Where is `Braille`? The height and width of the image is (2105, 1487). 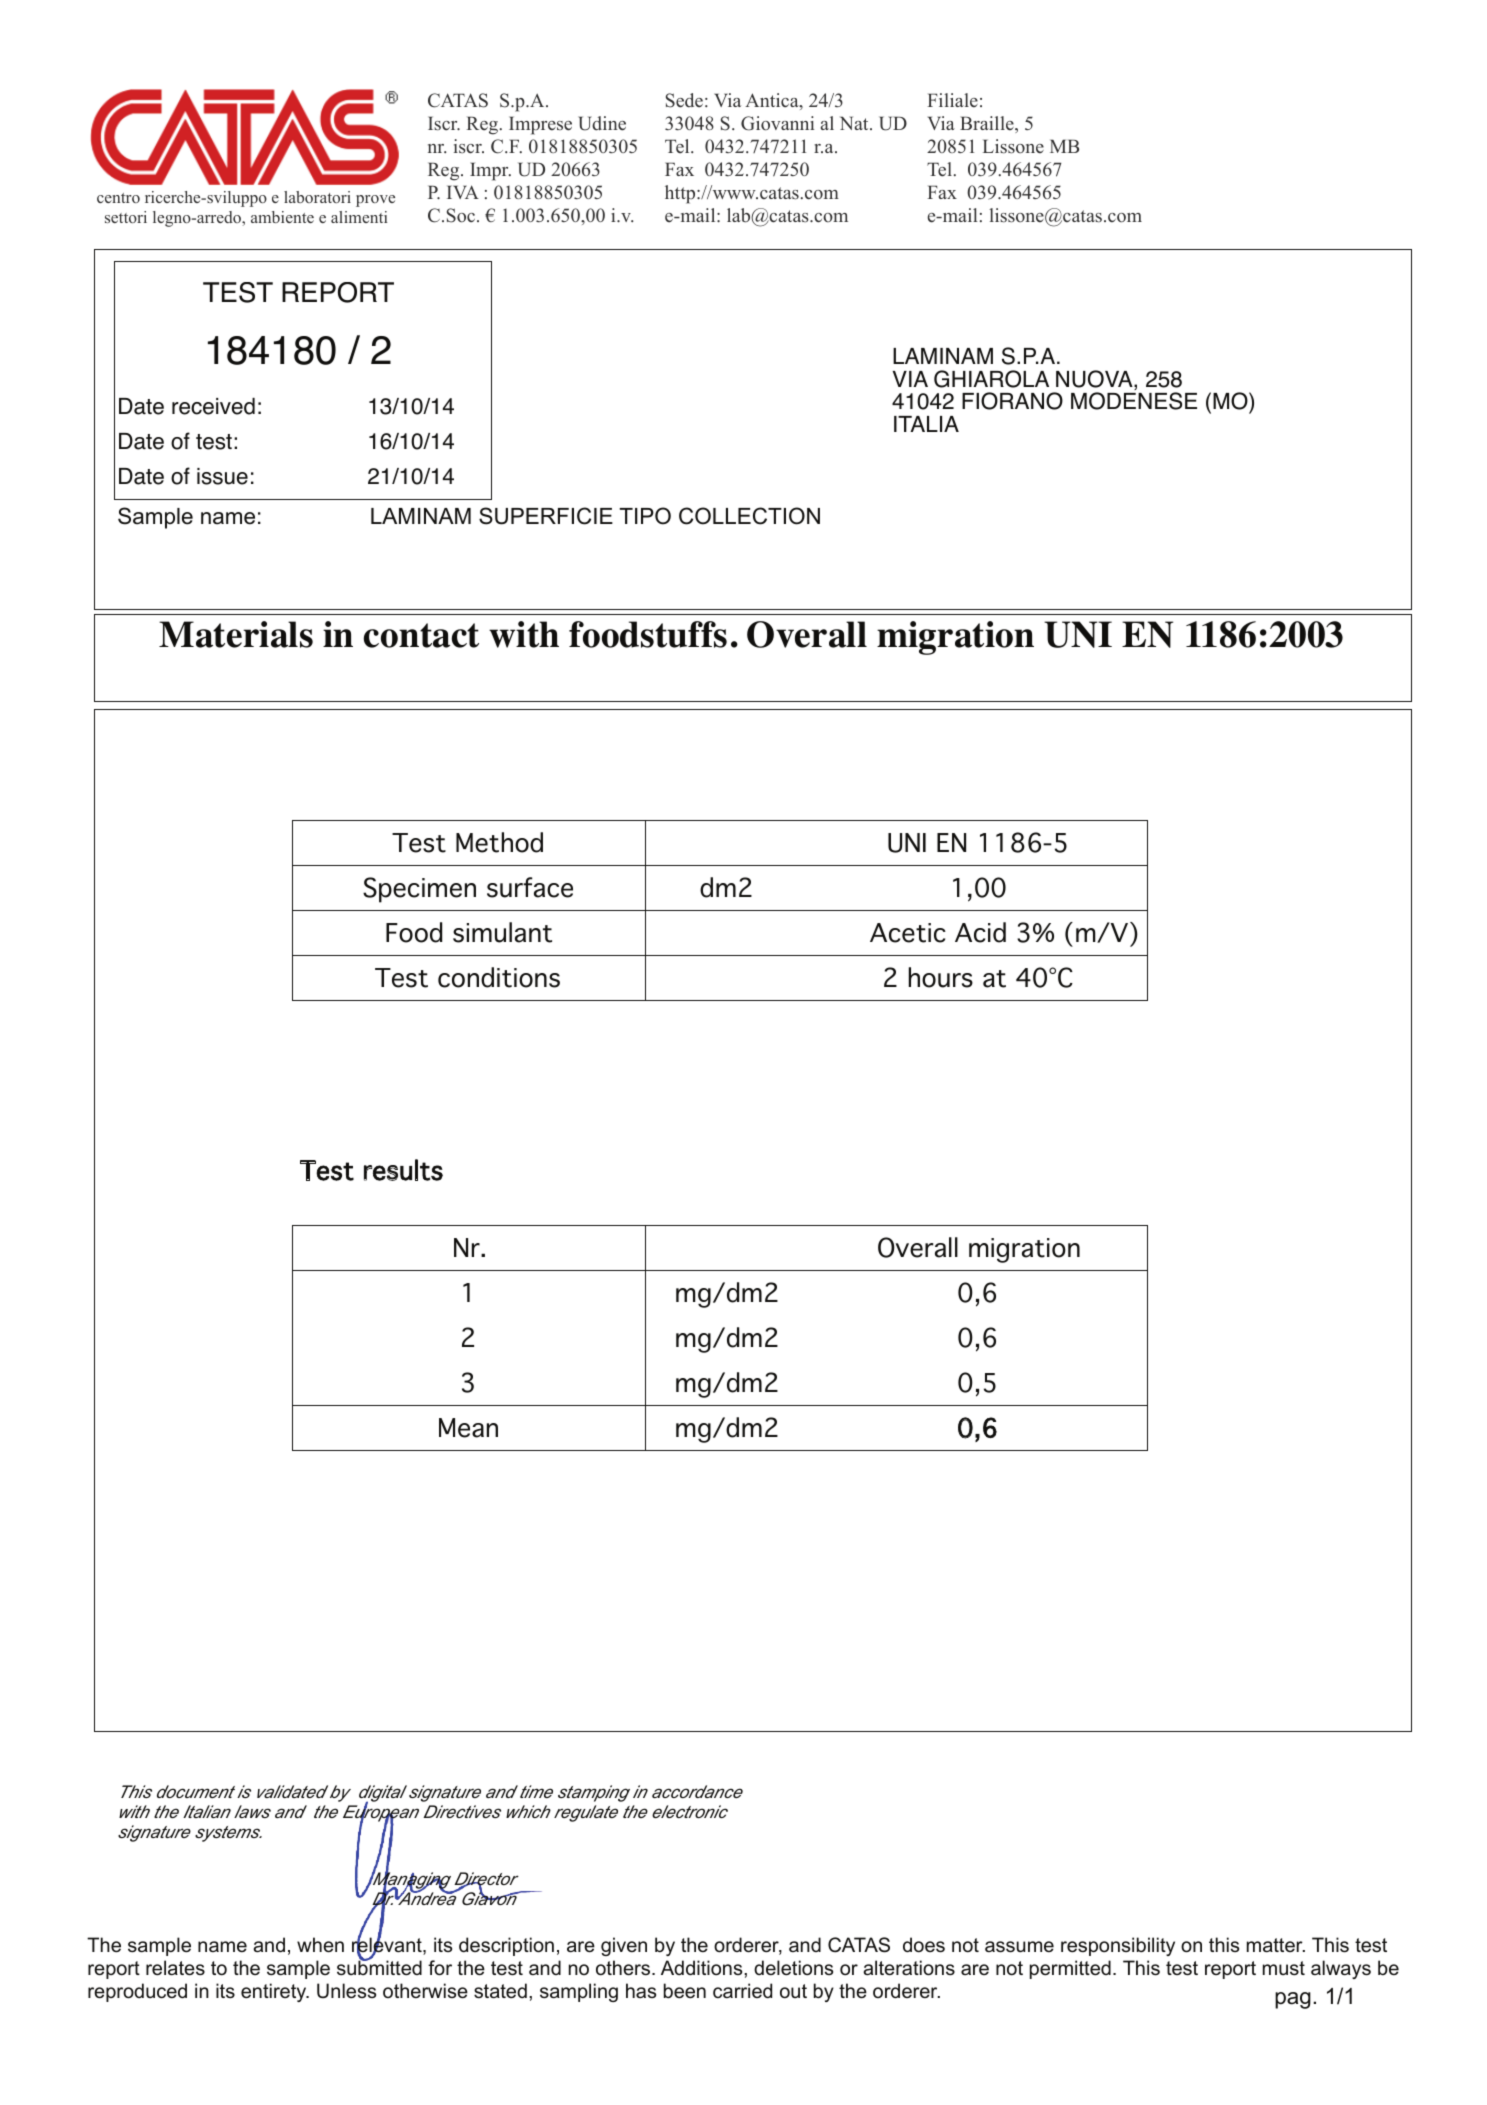 Braille is located at coordinates (988, 124).
